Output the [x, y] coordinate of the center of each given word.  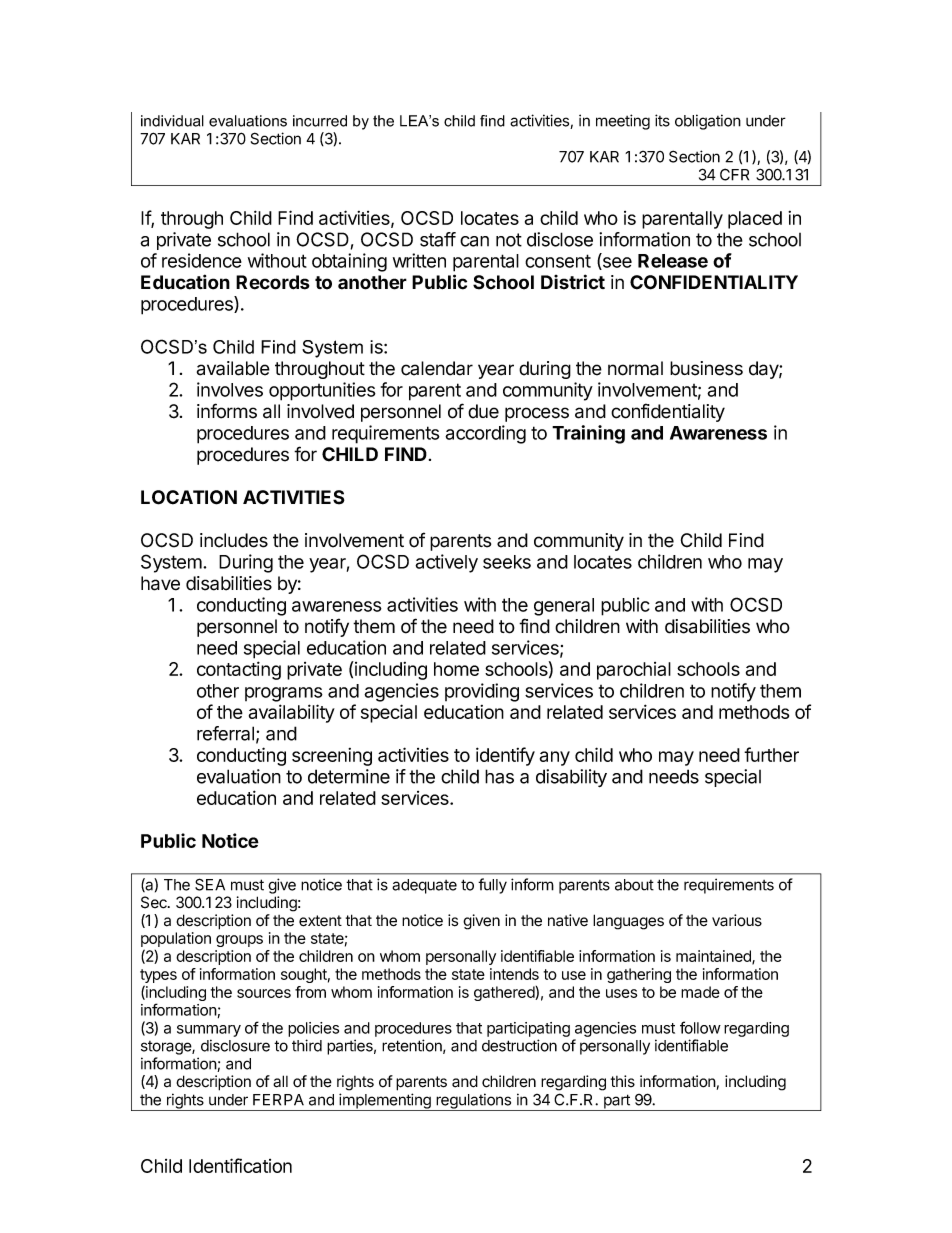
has [499, 776]
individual [172, 121]
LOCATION [189, 497]
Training [588, 434]
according [485, 434]
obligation [708, 122]
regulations [473, 1102]
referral [225, 733]
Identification [240, 1165]
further [771, 754]
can [474, 241]
